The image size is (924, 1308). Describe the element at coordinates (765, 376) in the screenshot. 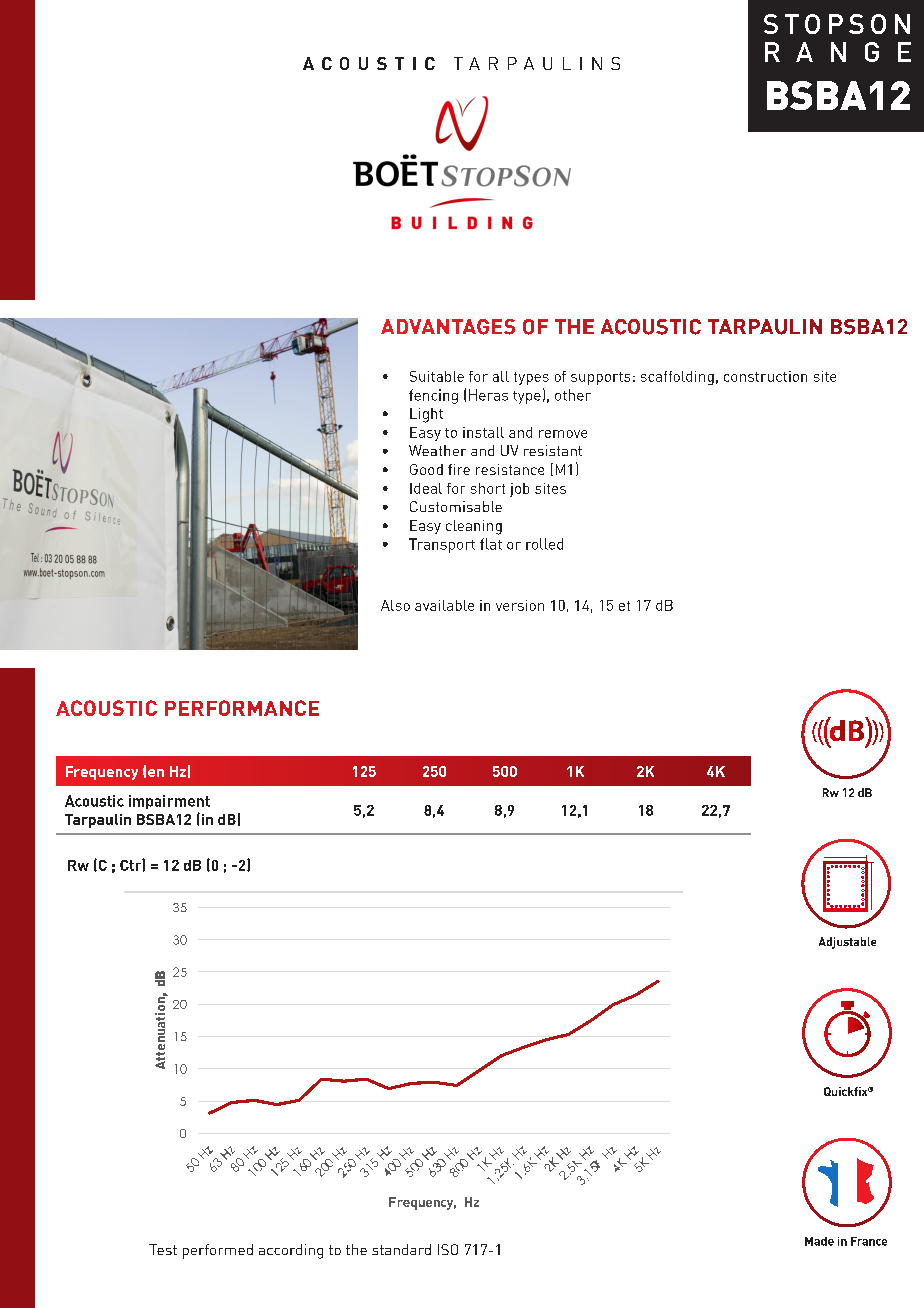

I see `construction` at that location.
